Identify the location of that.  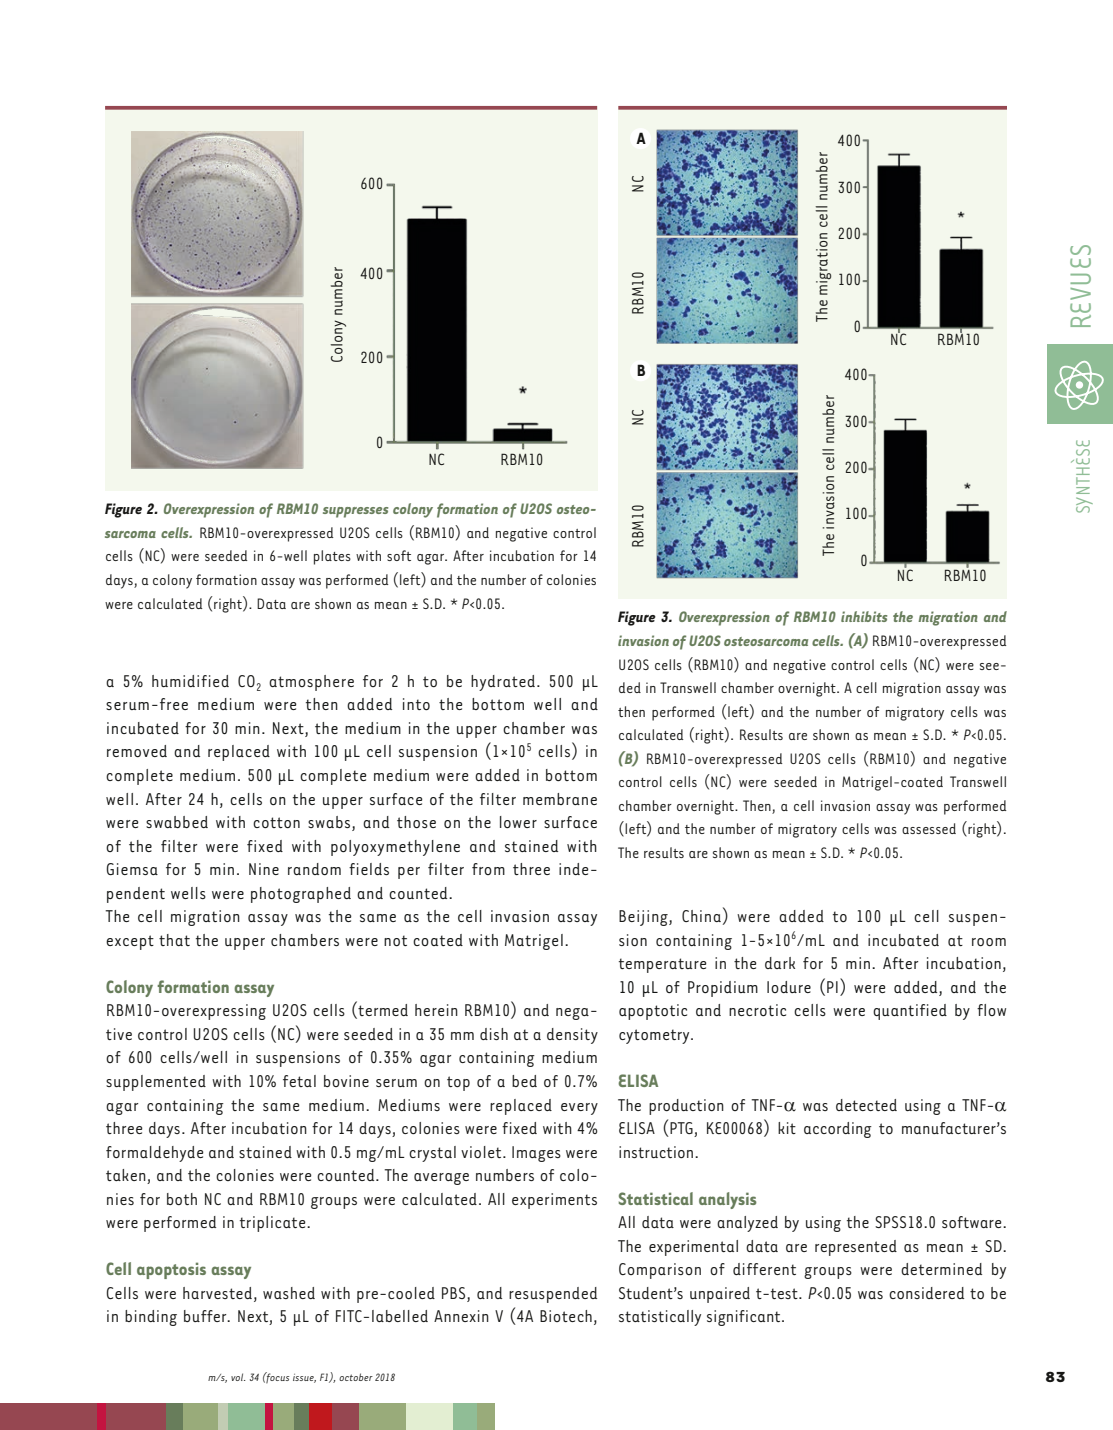
(174, 940).
